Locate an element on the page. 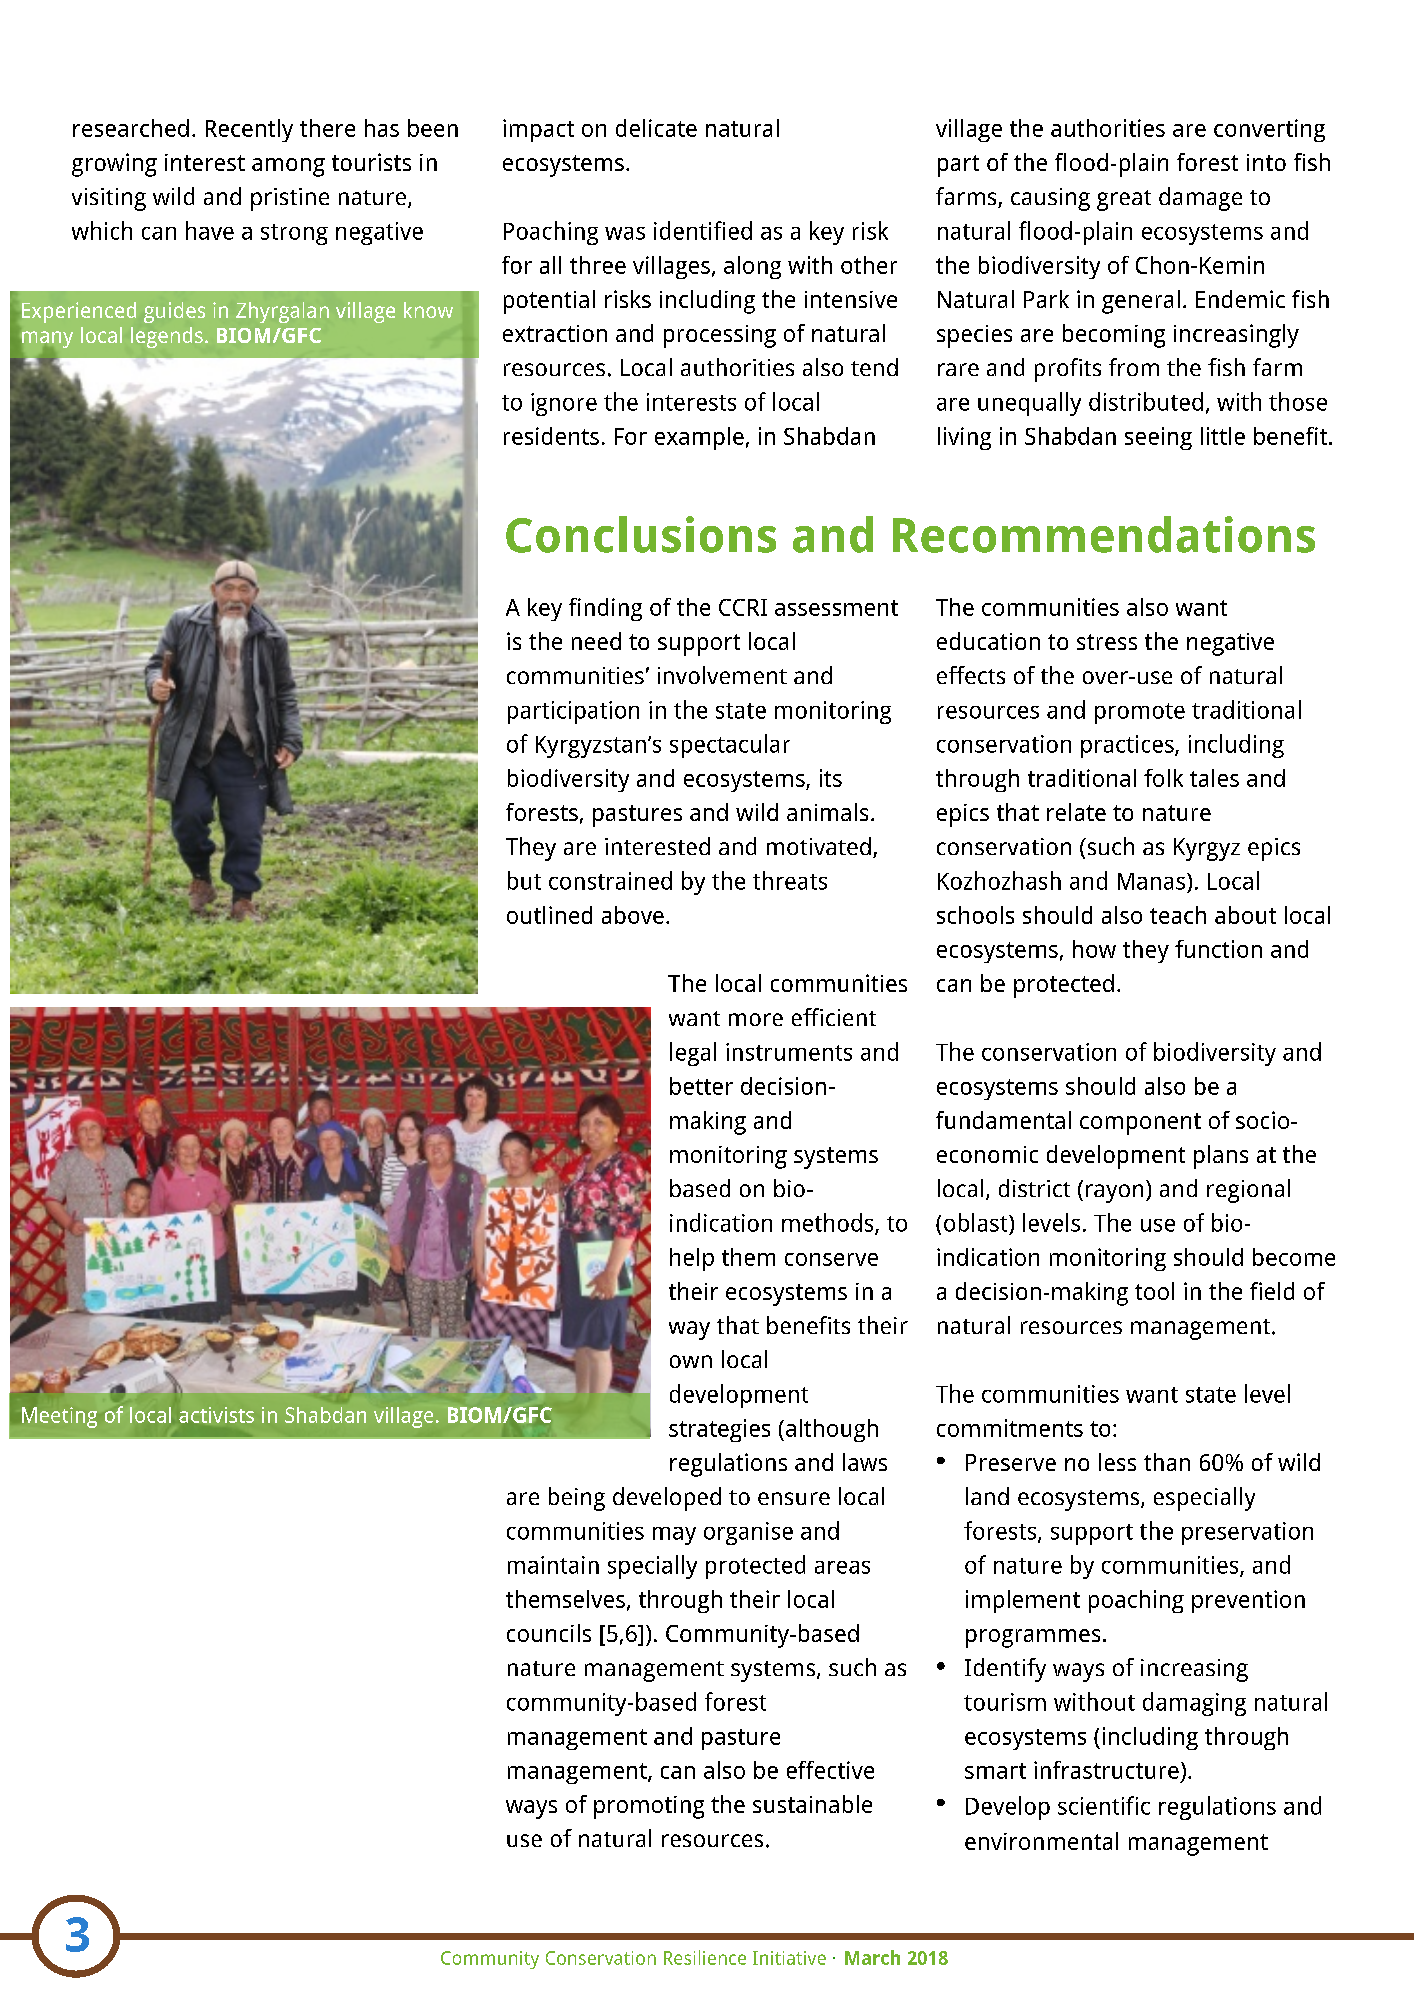 The image size is (1414, 2000). legal is located at coordinates (693, 1054).
